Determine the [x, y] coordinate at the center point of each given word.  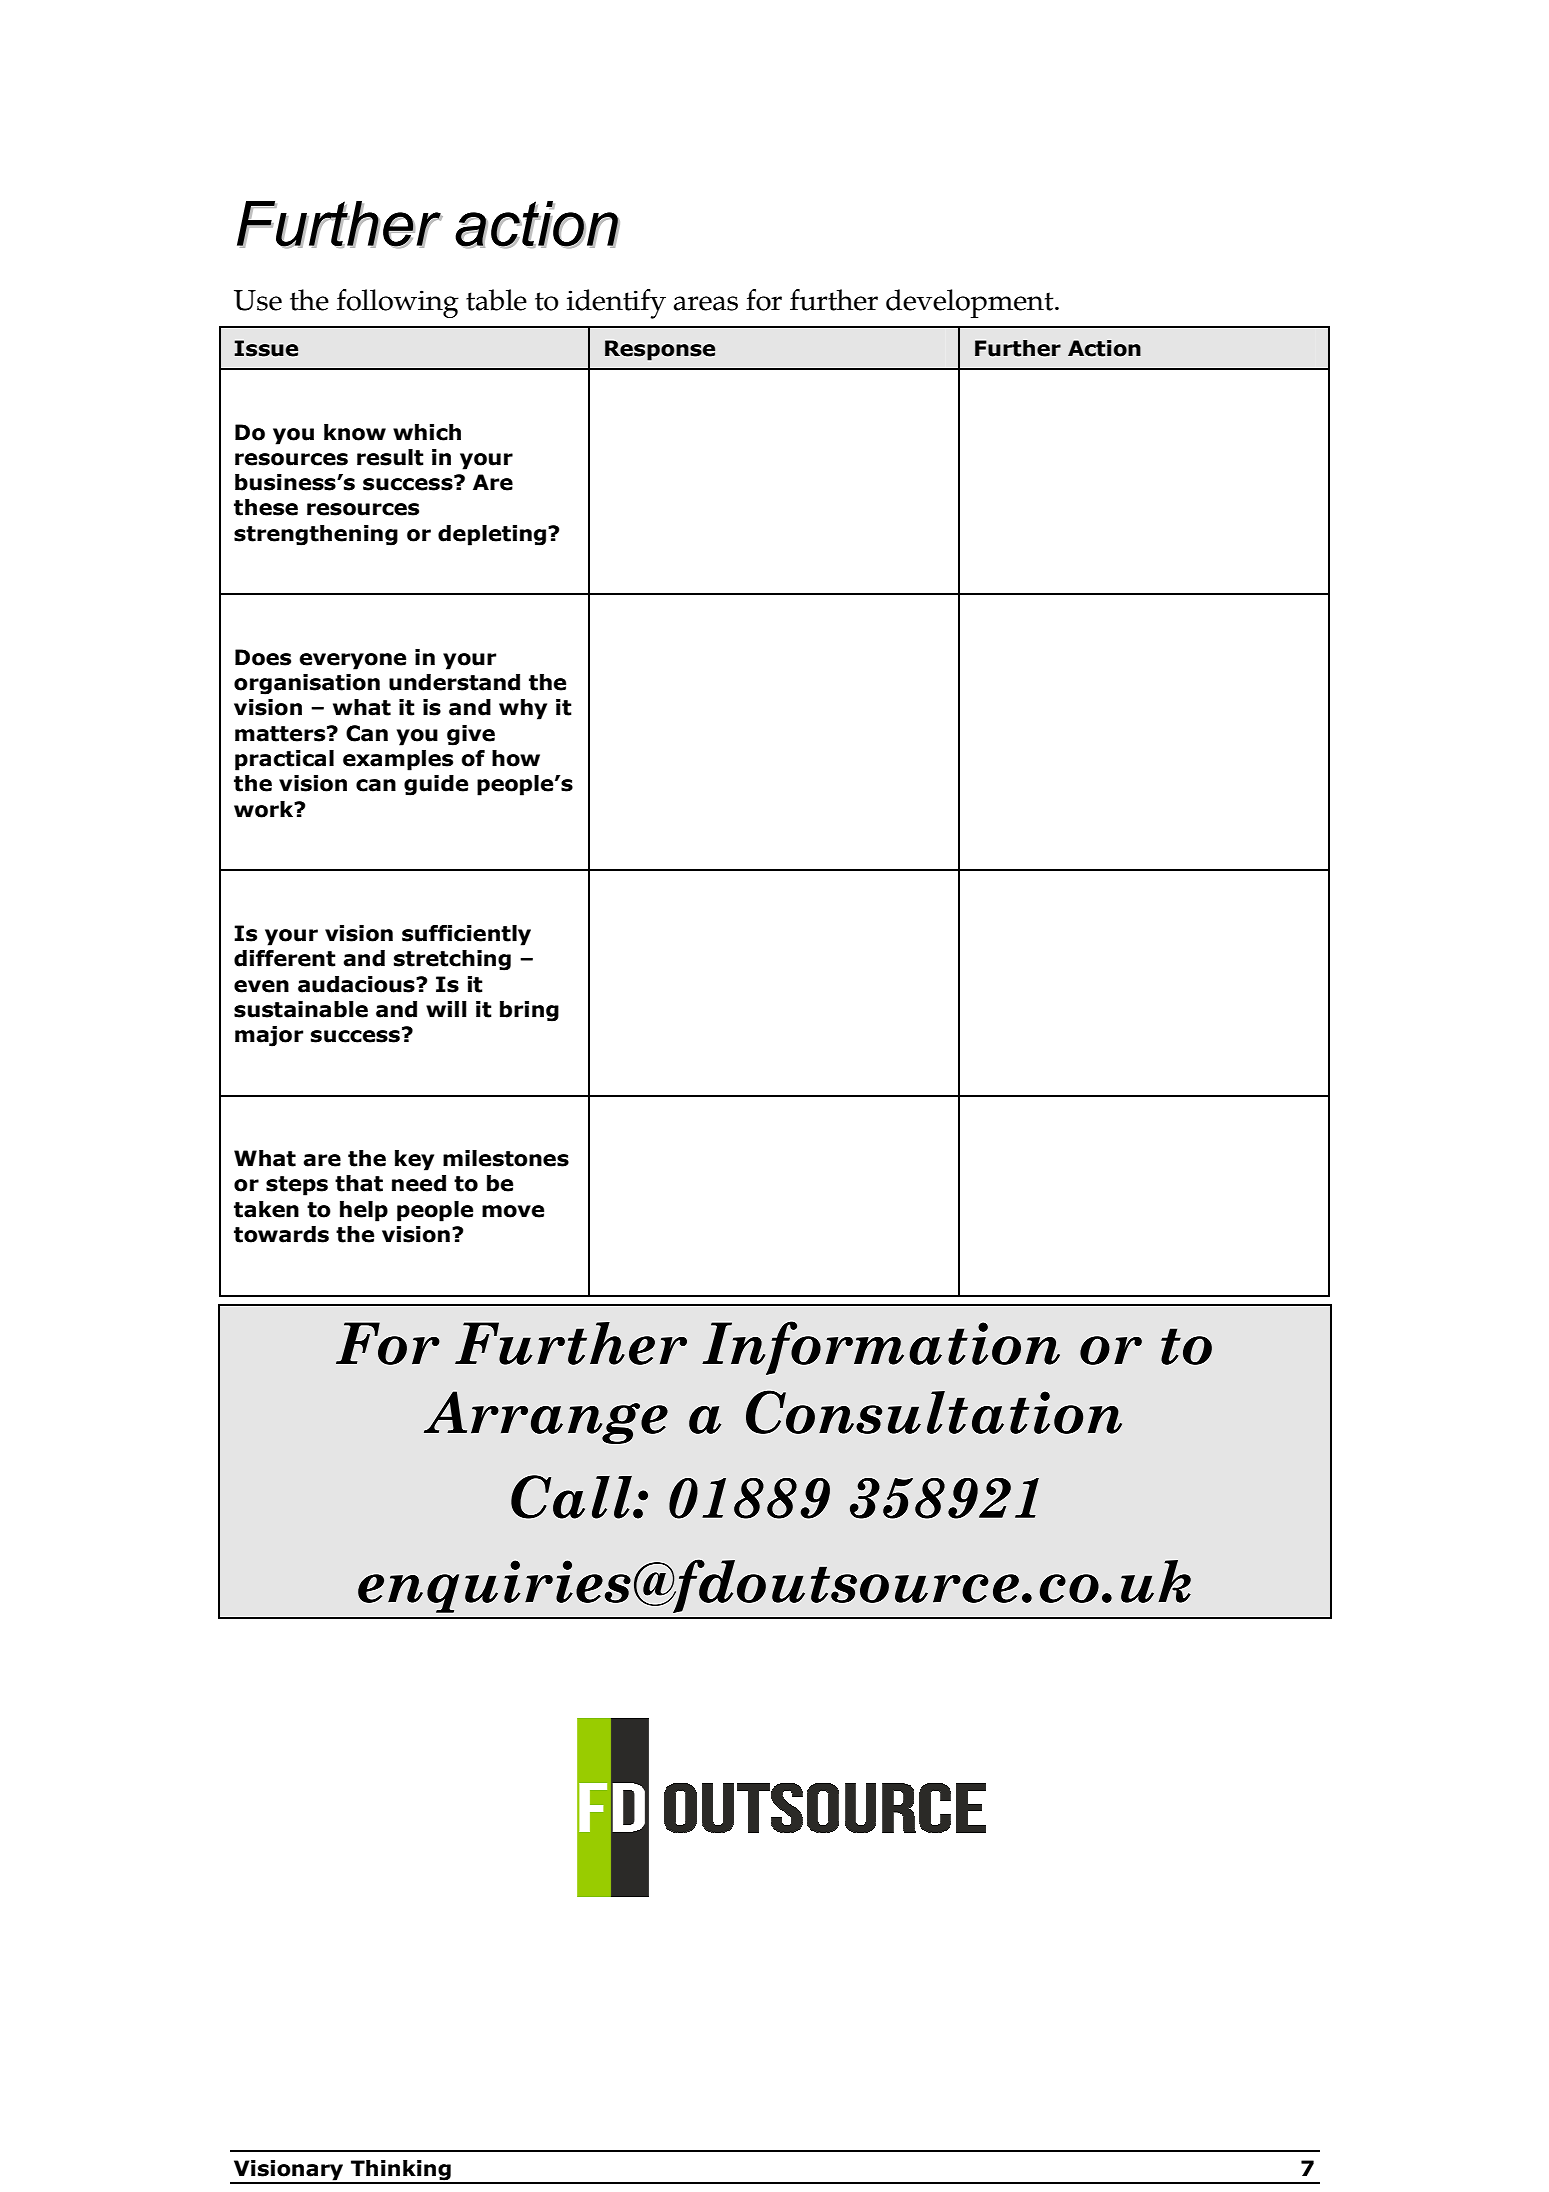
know [355, 432]
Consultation [934, 1412]
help [364, 1211]
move [513, 1211]
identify [616, 304]
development [971, 303]
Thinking [401, 2171]
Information [881, 1348]
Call [572, 1497]
